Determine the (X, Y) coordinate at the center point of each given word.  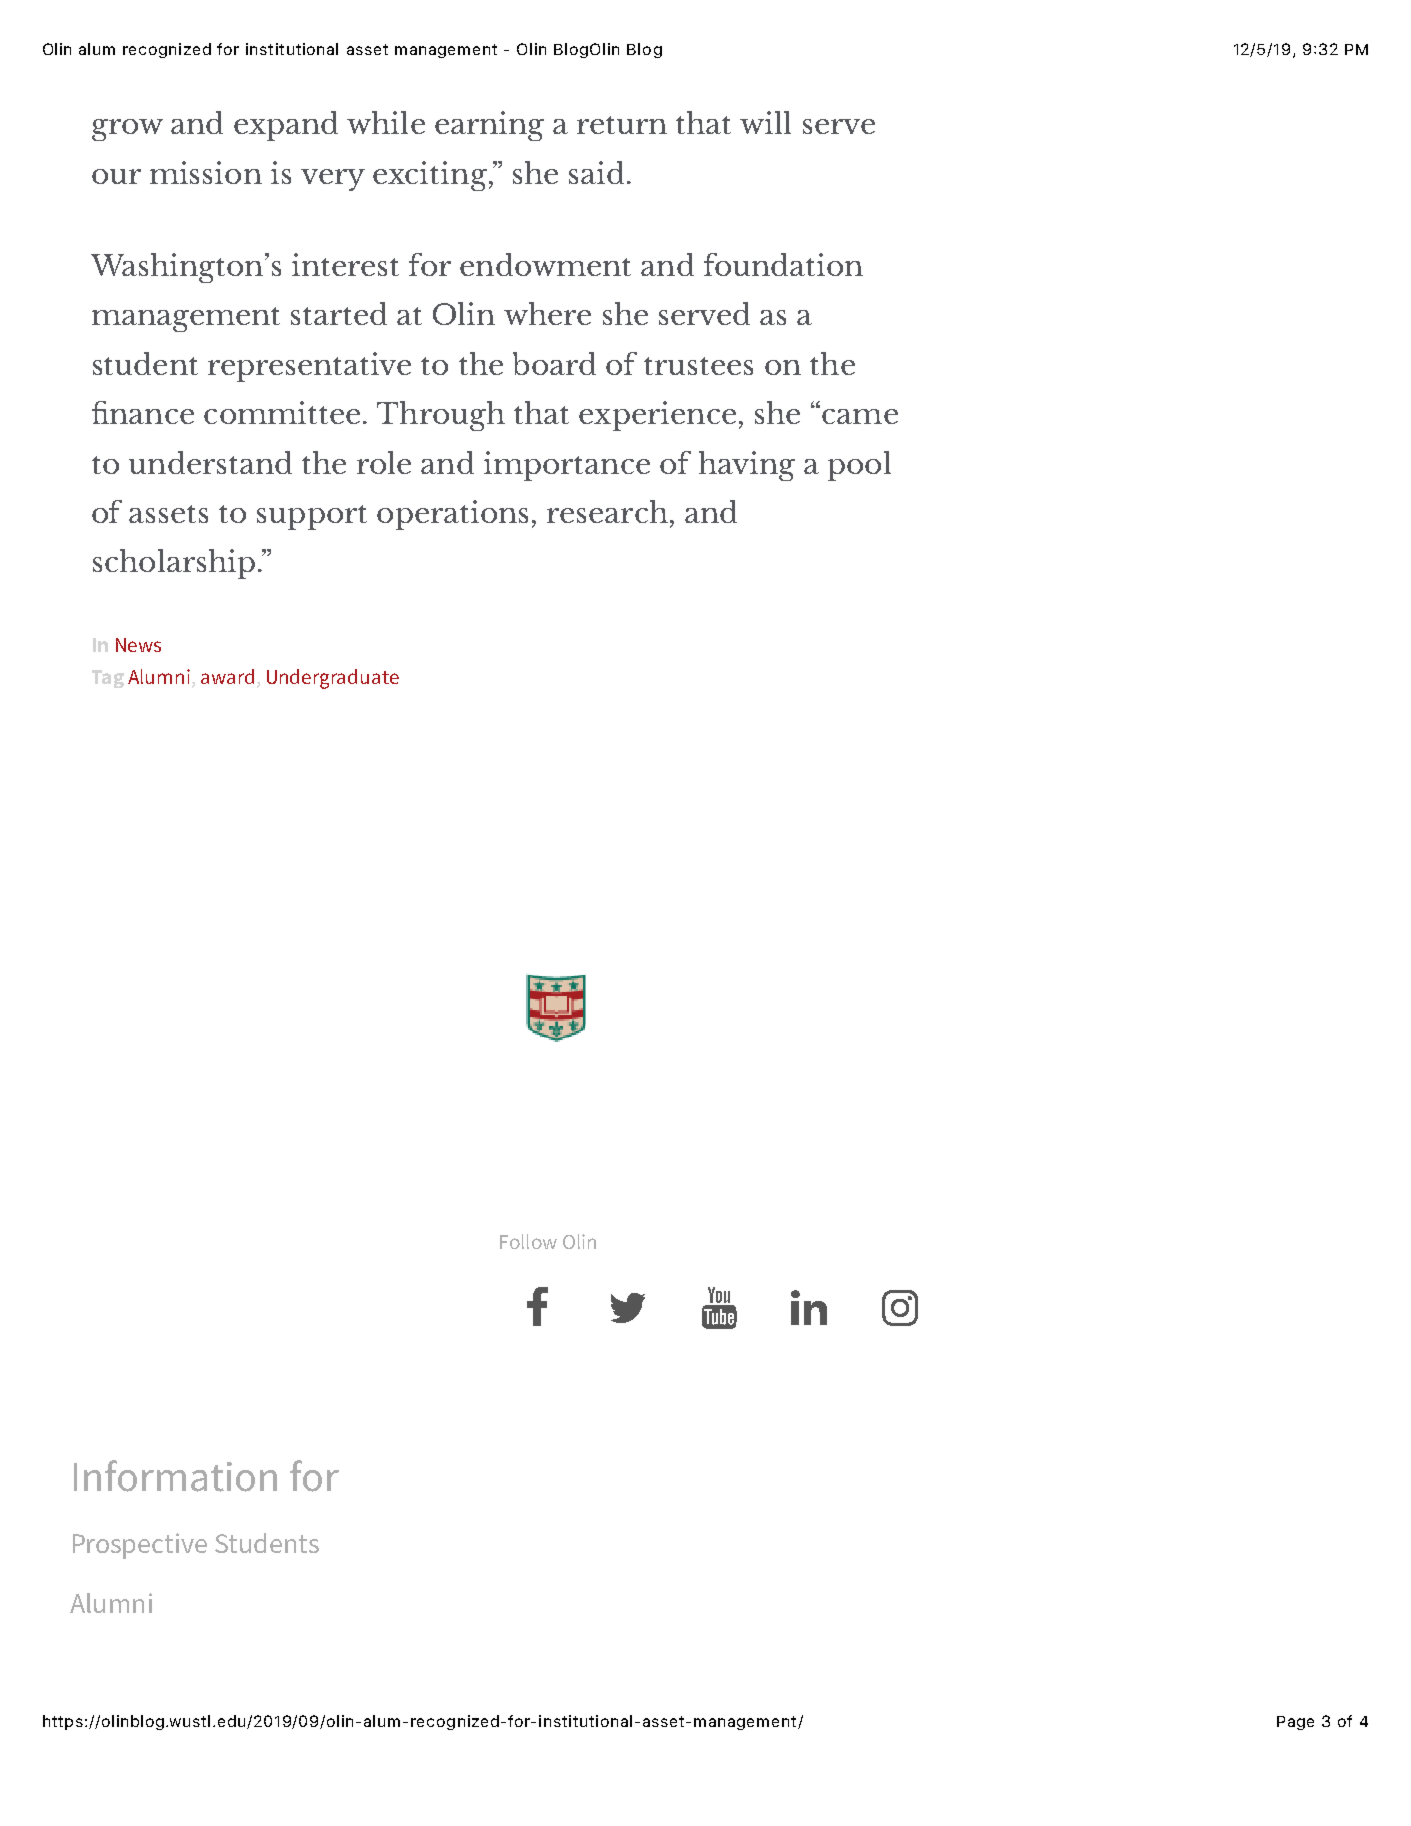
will (765, 122)
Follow (528, 1241)
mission (206, 172)
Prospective (140, 1546)
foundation (783, 264)
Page (1295, 1723)
